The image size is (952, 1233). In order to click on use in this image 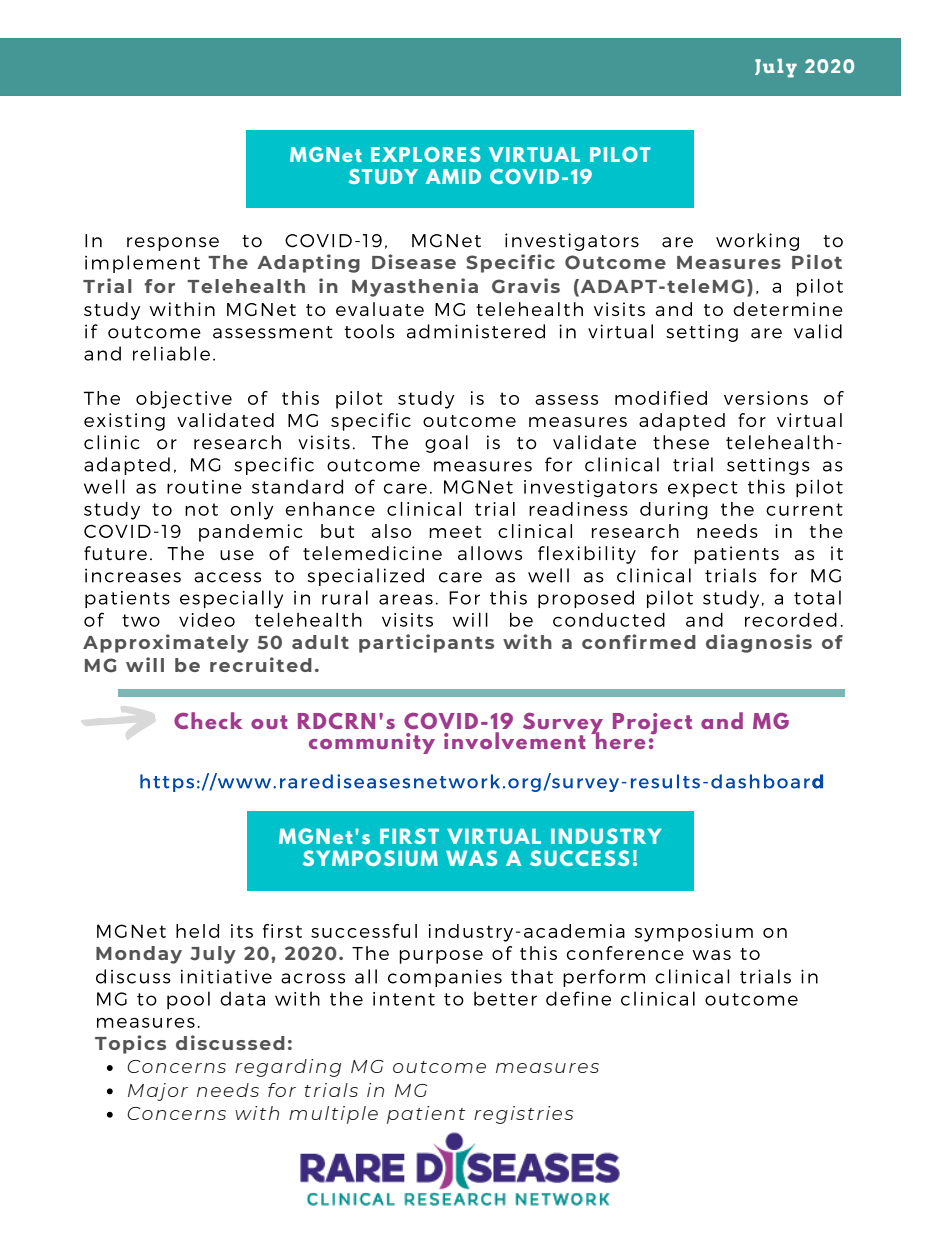, I will do `click(237, 555)`.
